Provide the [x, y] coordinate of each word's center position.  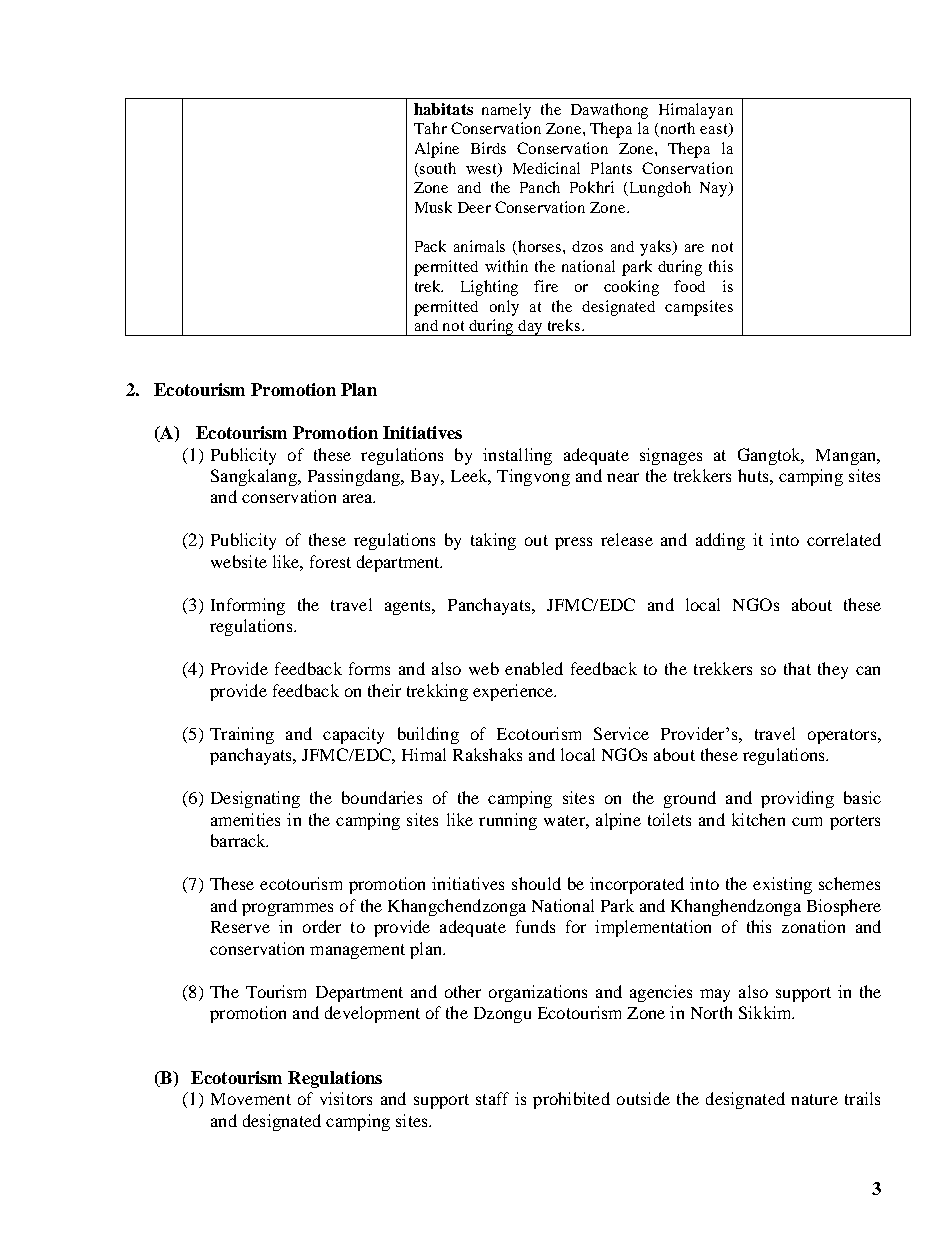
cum [807, 821]
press [573, 543]
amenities [245, 819]
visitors [346, 1098]
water [565, 820]
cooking [631, 288]
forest [330, 561]
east [715, 130]
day [531, 328]
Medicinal [546, 168]
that [797, 668]
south [438, 168]
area [359, 498]
